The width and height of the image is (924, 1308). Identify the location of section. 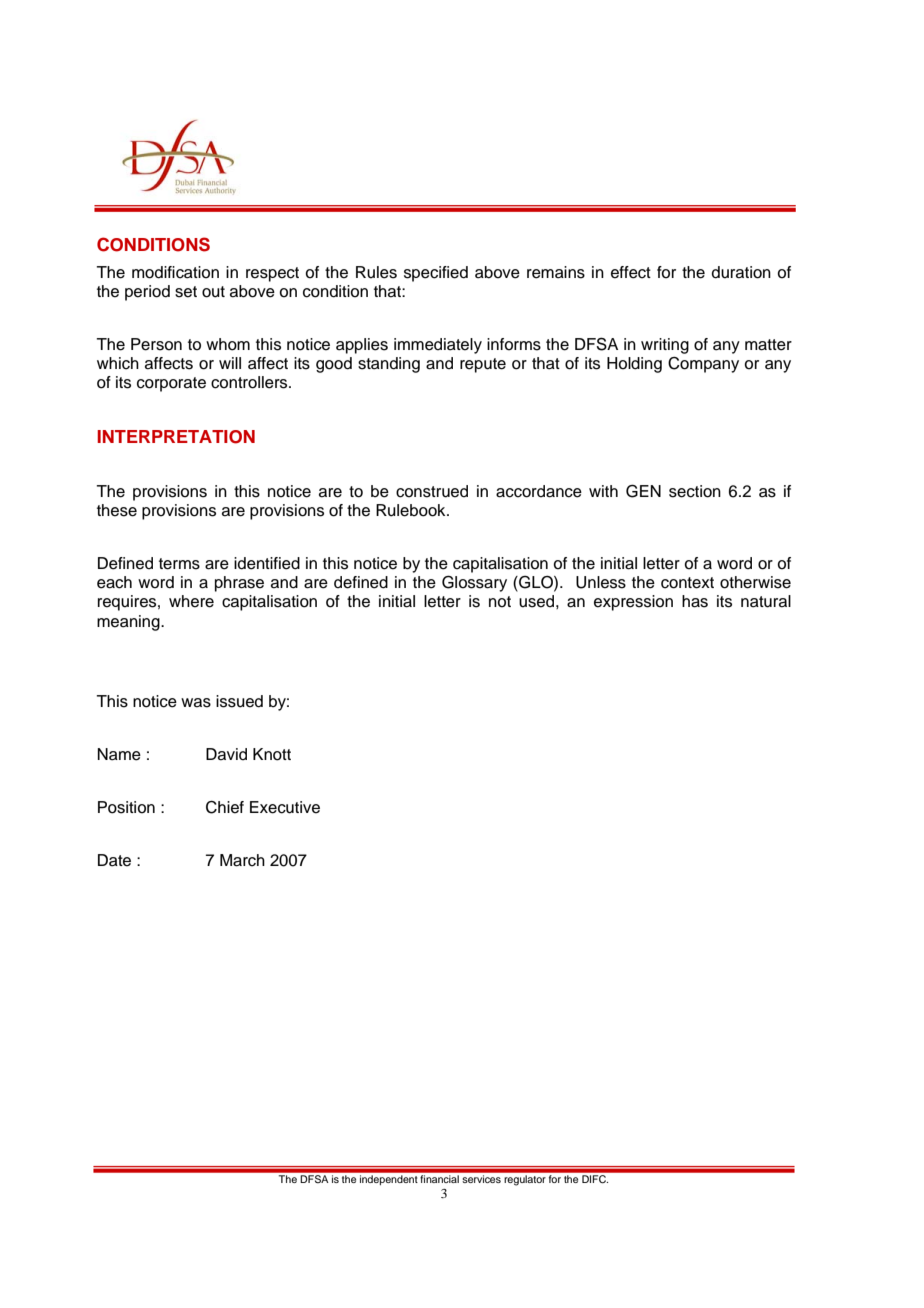
(695, 491).
